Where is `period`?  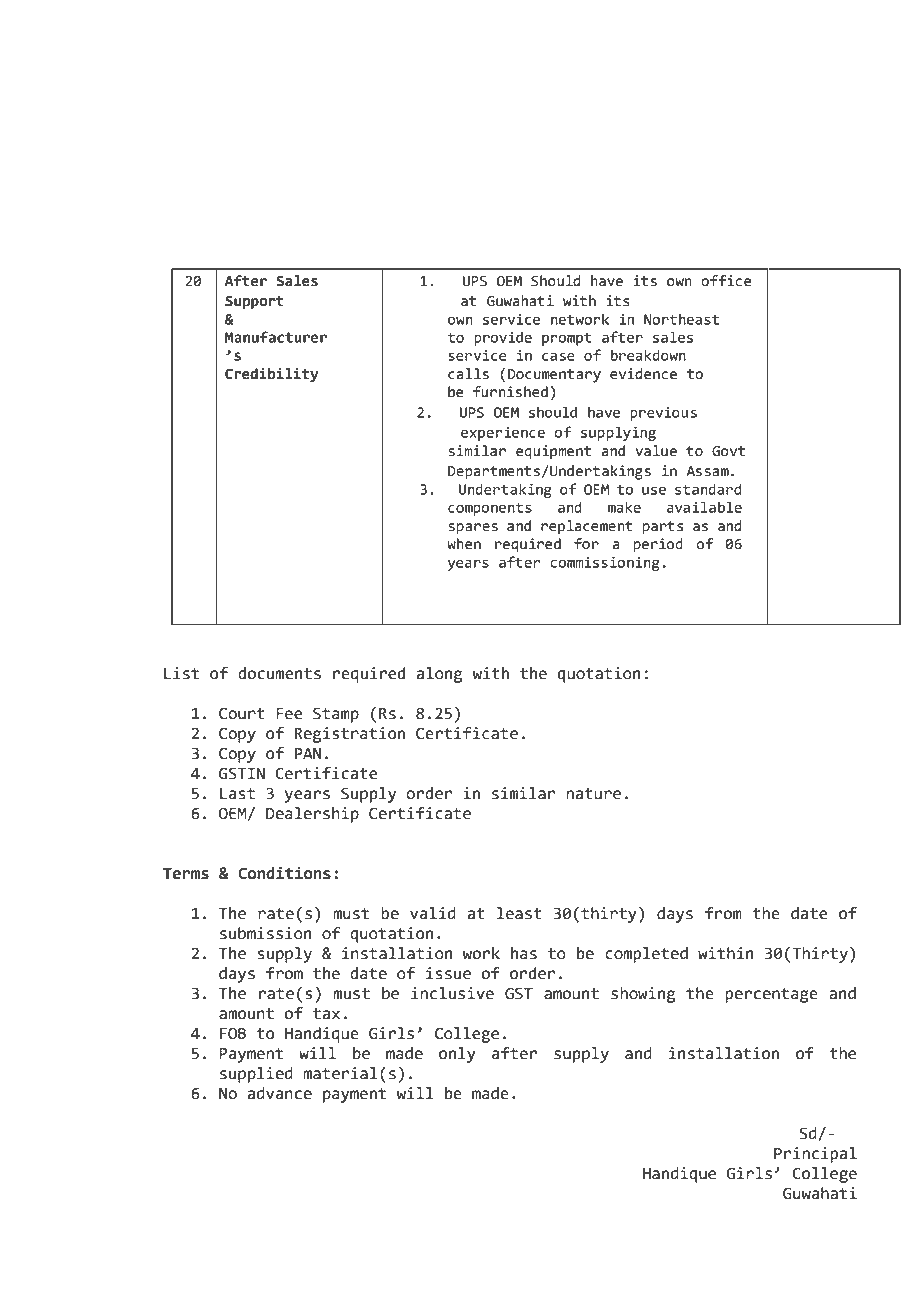
period is located at coordinates (658, 545).
